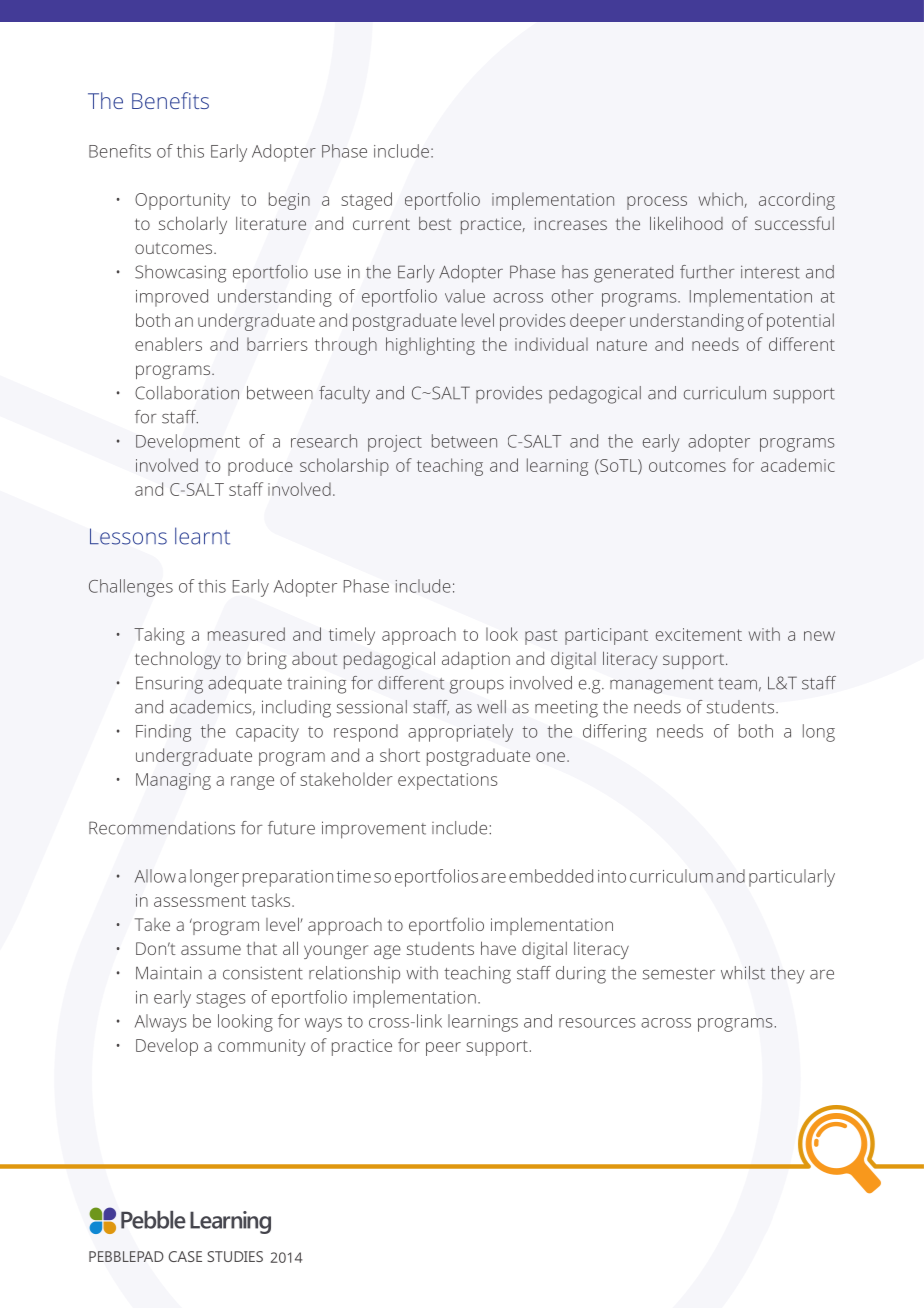 The image size is (924, 1308). I want to click on past, so click(541, 637).
